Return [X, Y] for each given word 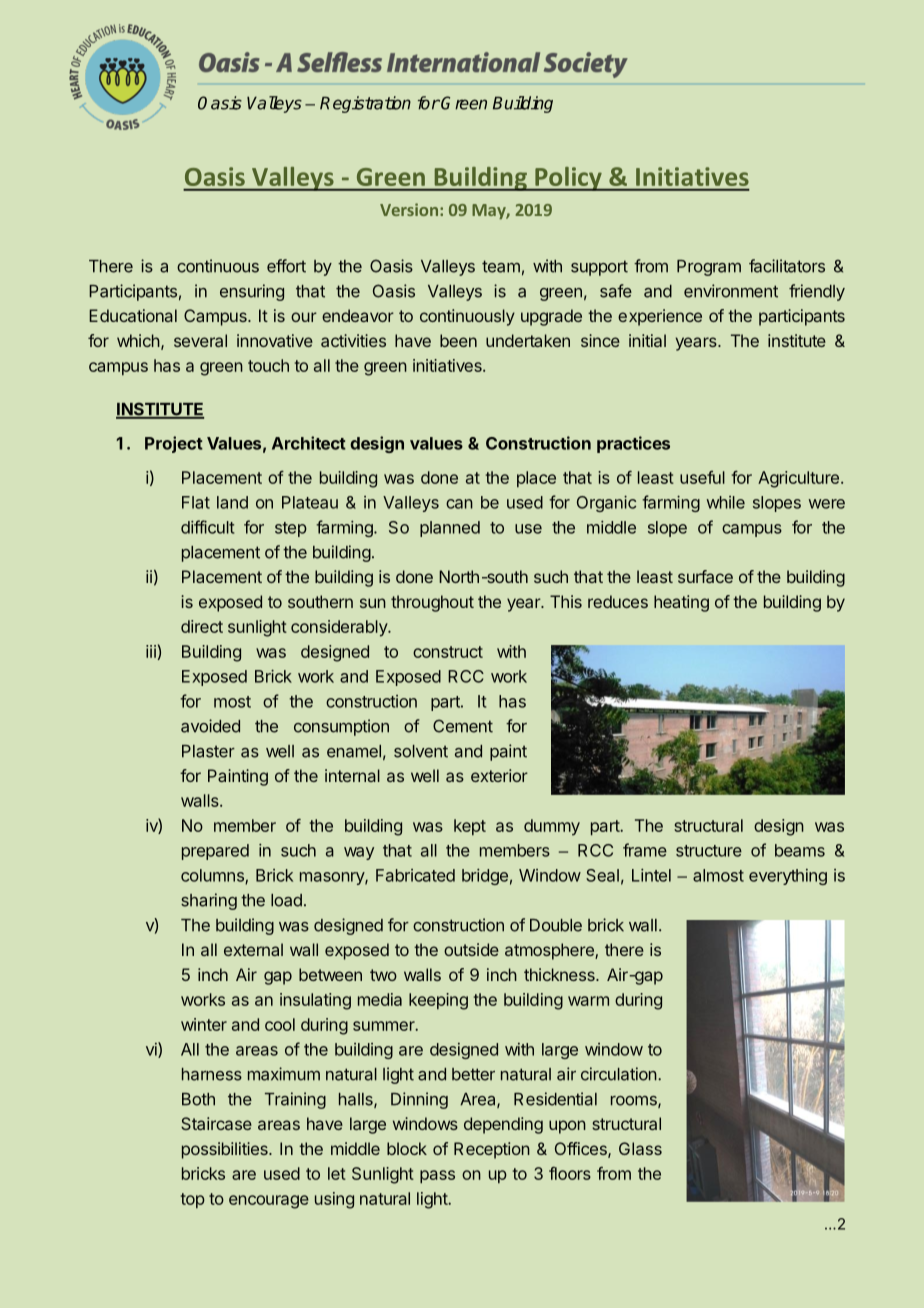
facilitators [787, 266]
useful [702, 477]
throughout [432, 603]
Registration [365, 104]
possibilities [226, 1150]
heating [681, 603]
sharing [209, 901]
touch [268, 365]
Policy [568, 179]
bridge [485, 877]
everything [788, 877]
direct [202, 626]
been [458, 340]
